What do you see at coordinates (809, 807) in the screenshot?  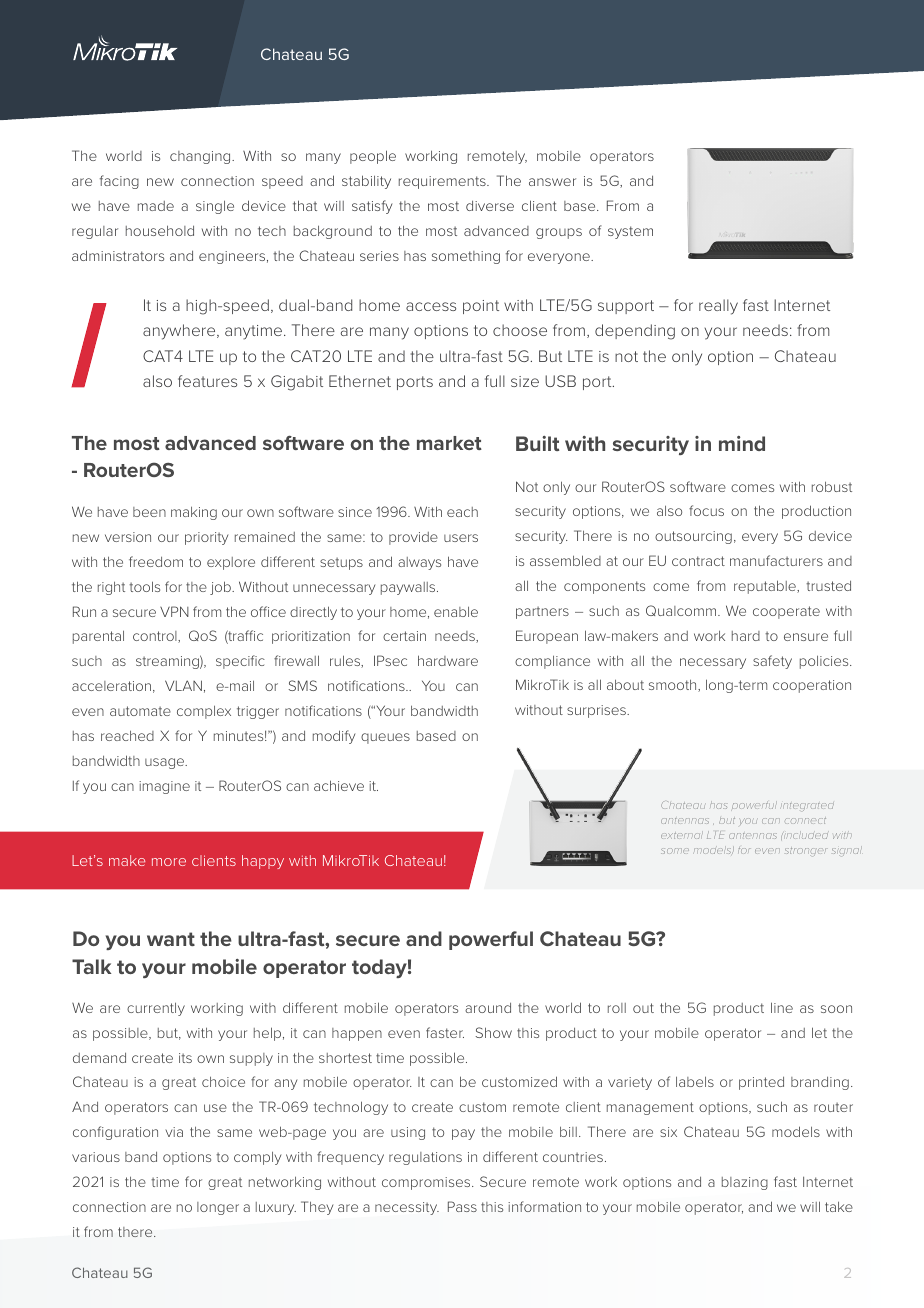 I see `integrated` at bounding box center [809, 807].
